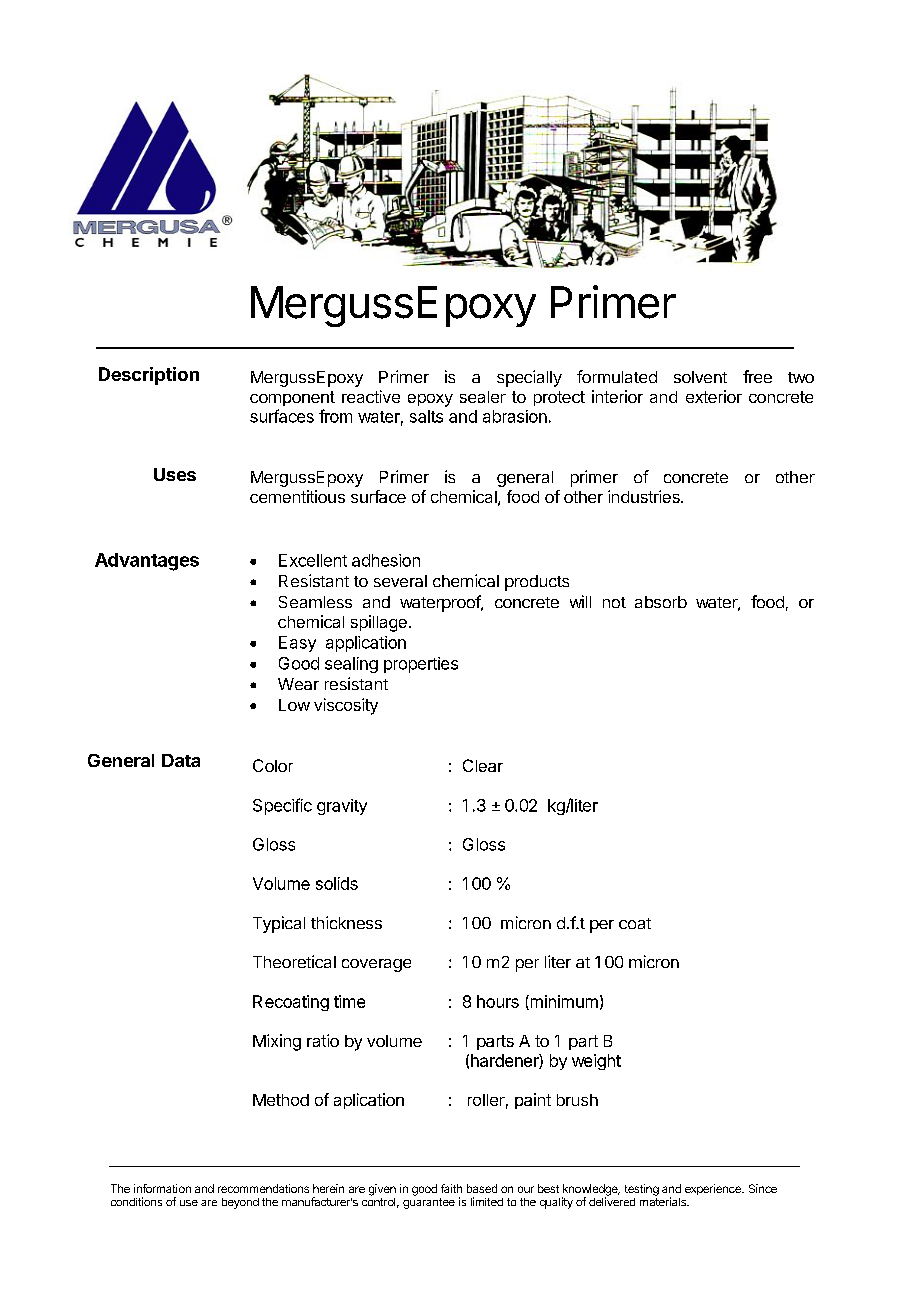  Describe the element at coordinates (181, 760) in the image. I see `Data` at that location.
